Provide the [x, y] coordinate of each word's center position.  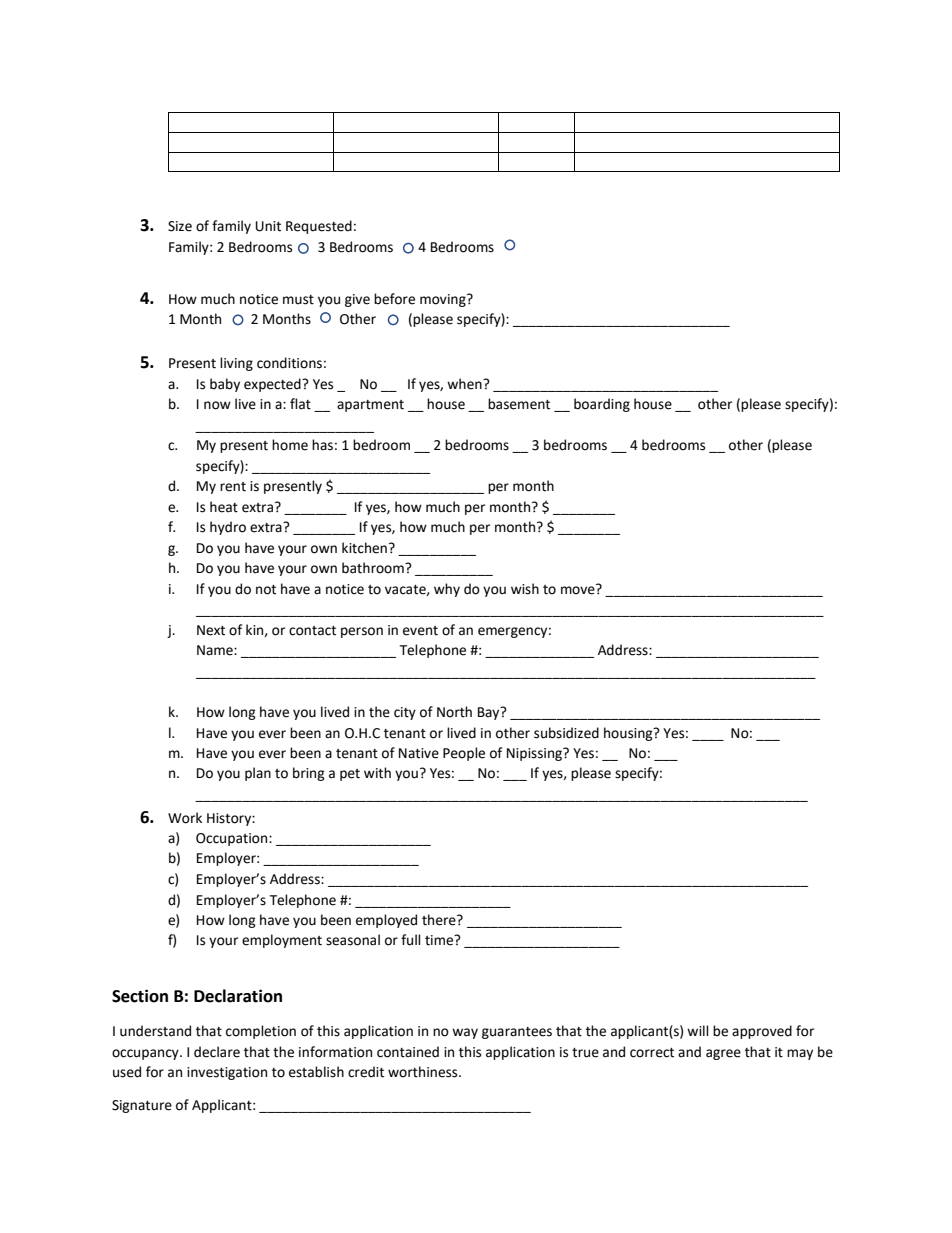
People [464, 754]
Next [211, 630]
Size [180, 226]
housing [629, 734]
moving [444, 300]
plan [258, 774]
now [217, 405]
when [465, 384]
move [579, 589]
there [440, 920]
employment [282, 941]
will [698, 1030]
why [447, 590]
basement [519, 404]
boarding [602, 405]
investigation [227, 1073]
